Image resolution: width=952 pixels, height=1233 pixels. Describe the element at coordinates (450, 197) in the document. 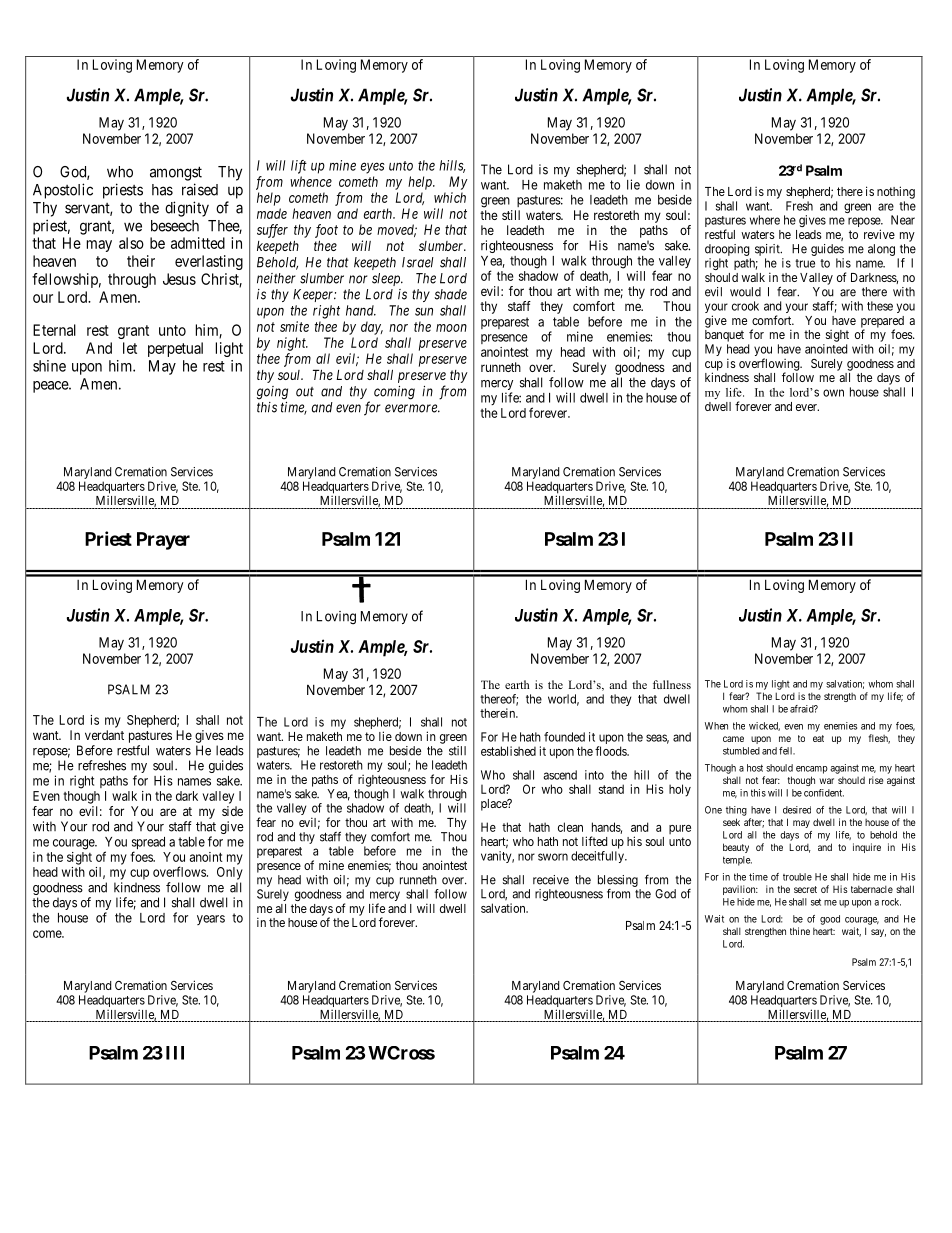

I see `which` at that location.
